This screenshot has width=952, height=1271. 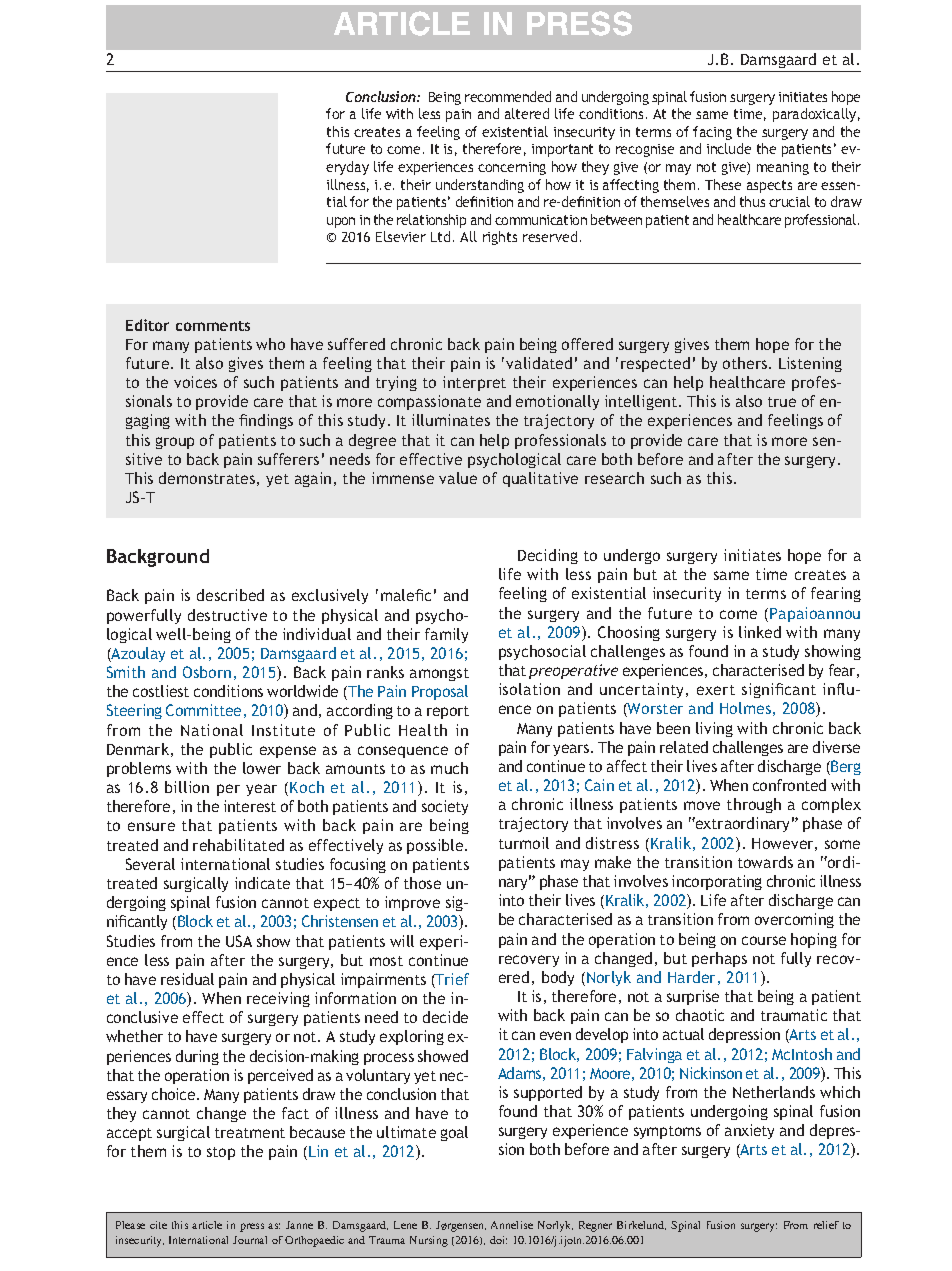 What do you see at coordinates (238, 845) in the screenshot?
I see `rehabilitated` at bounding box center [238, 845].
